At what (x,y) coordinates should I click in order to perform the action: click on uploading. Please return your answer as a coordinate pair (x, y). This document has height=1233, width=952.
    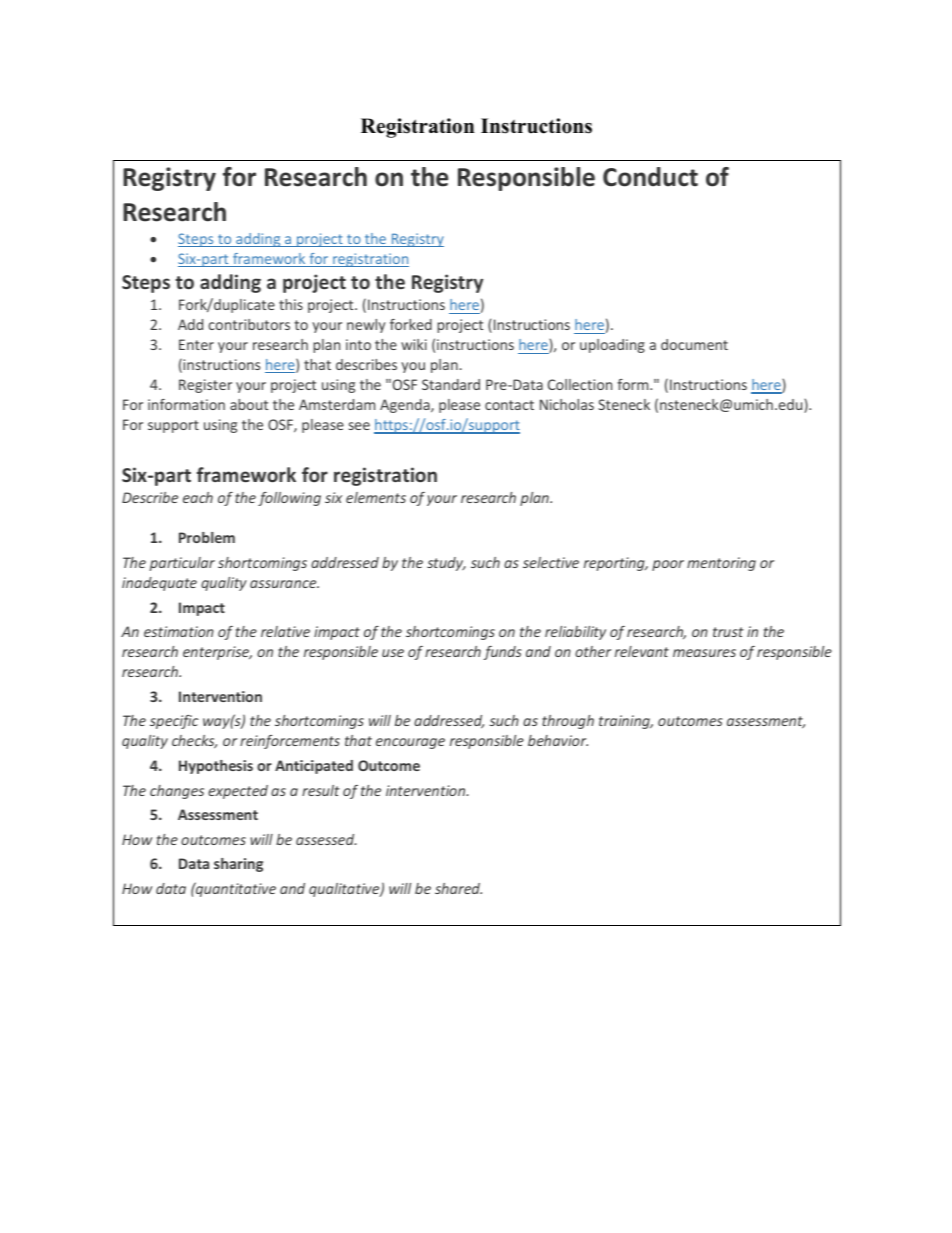
    Looking at the image, I should click on (612, 346).
